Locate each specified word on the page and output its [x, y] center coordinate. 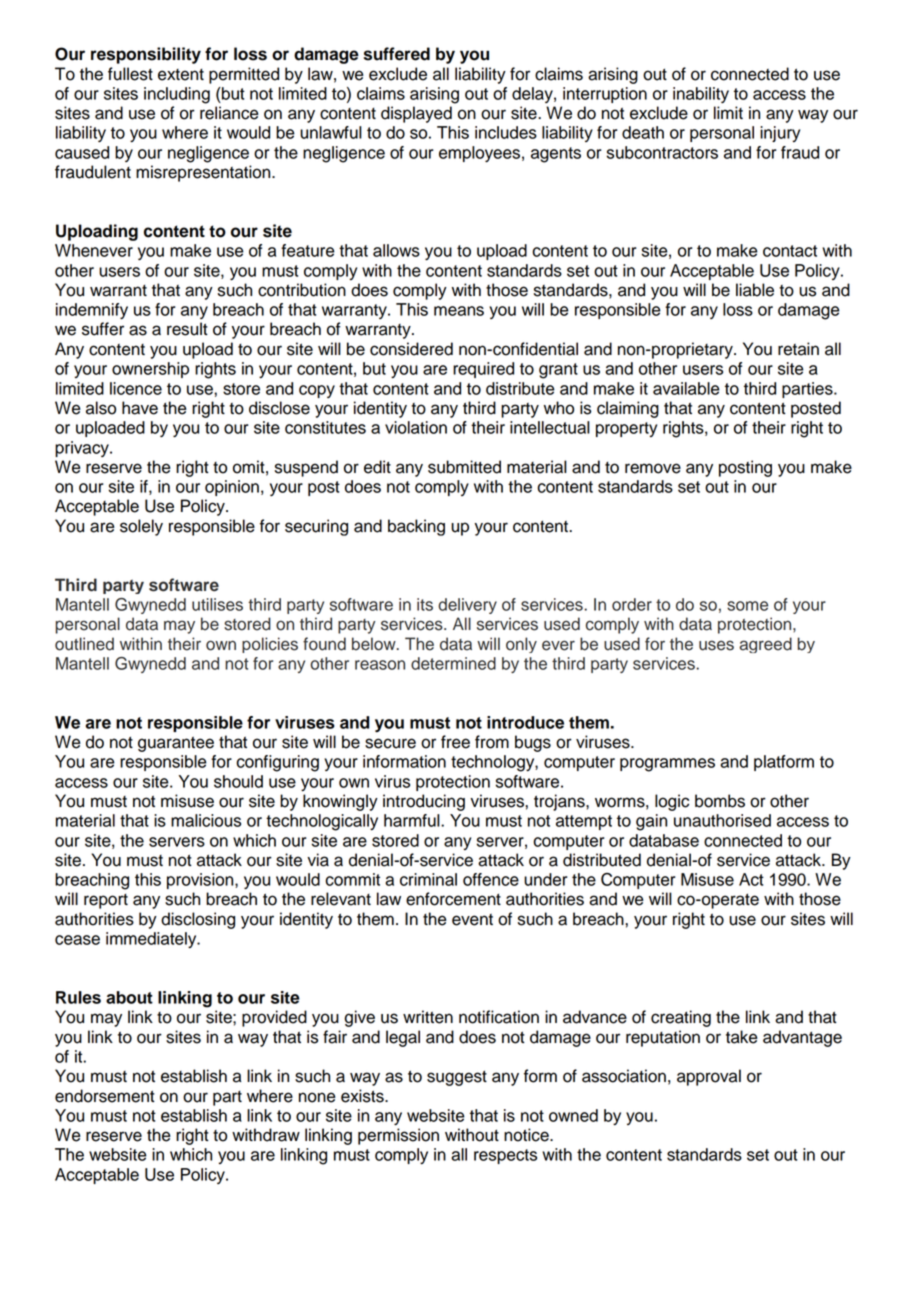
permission [398, 1136]
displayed [416, 114]
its [425, 604]
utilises [217, 604]
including [177, 95]
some [747, 606]
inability [701, 95]
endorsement [105, 1096]
